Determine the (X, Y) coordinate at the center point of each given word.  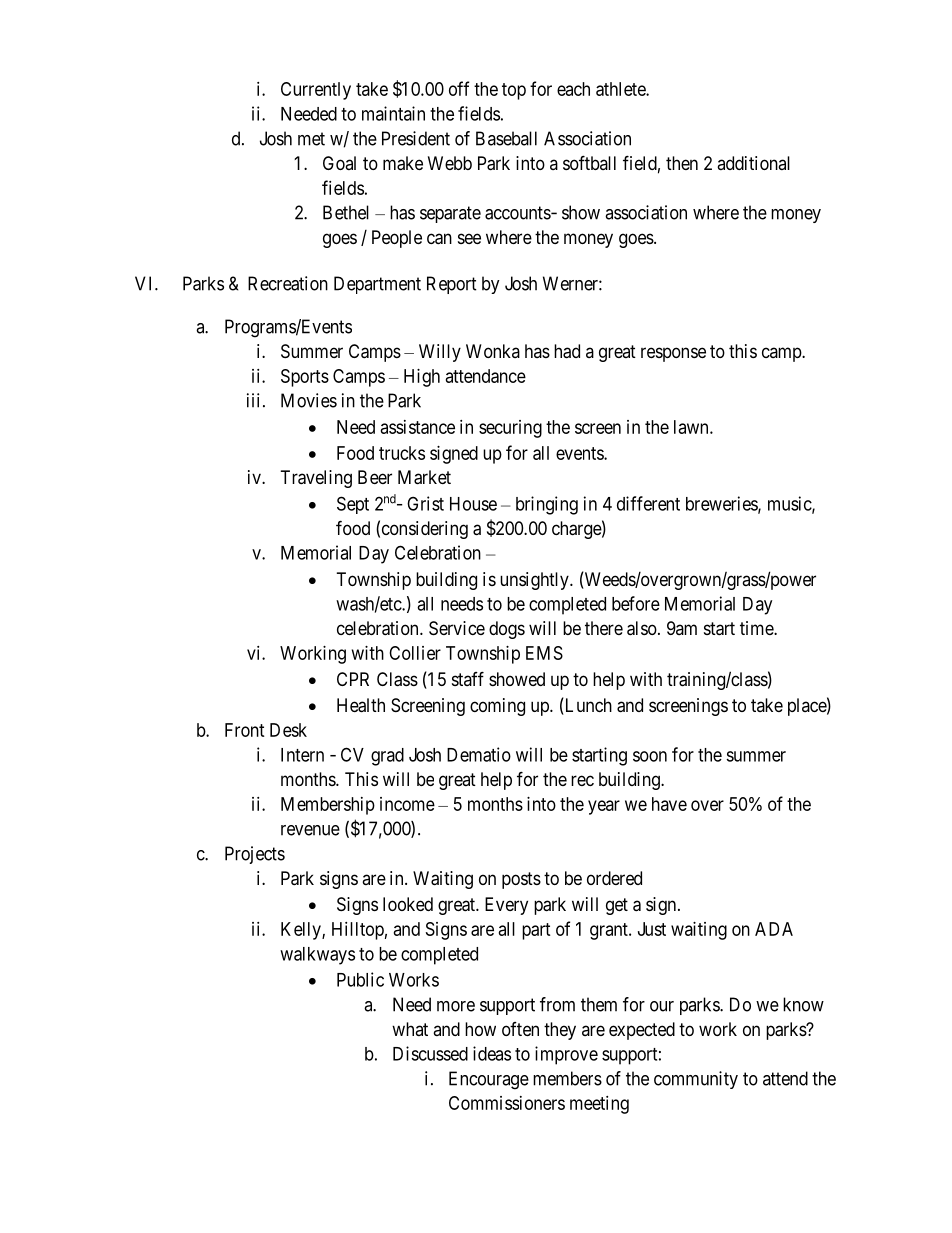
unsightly (535, 581)
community (696, 1080)
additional (753, 163)
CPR (353, 679)
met (311, 139)
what (410, 1029)
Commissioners (507, 1103)
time (757, 628)
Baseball (506, 138)
